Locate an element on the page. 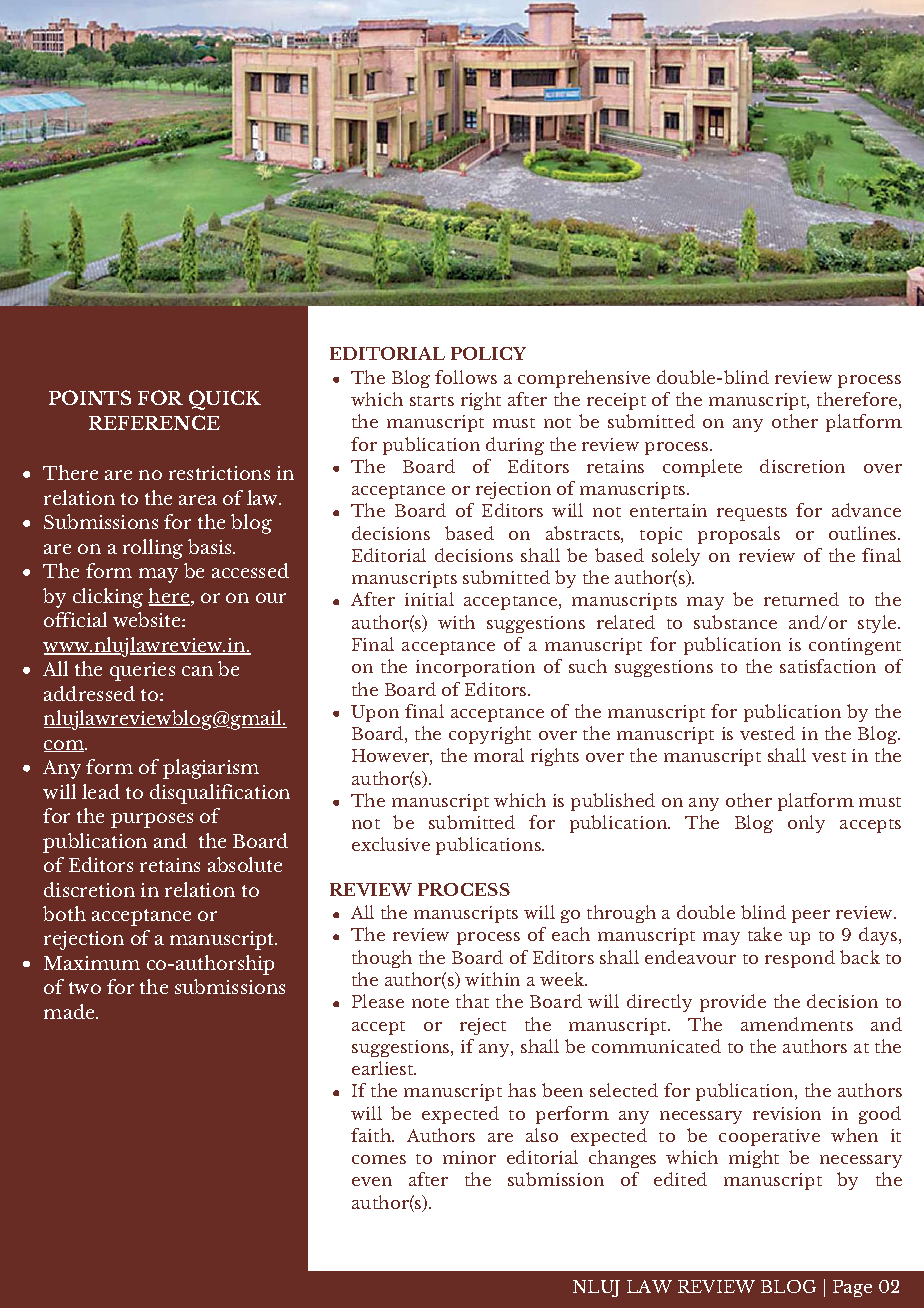 The width and height of the image is (924, 1308). receipt is located at coordinates (616, 401).
